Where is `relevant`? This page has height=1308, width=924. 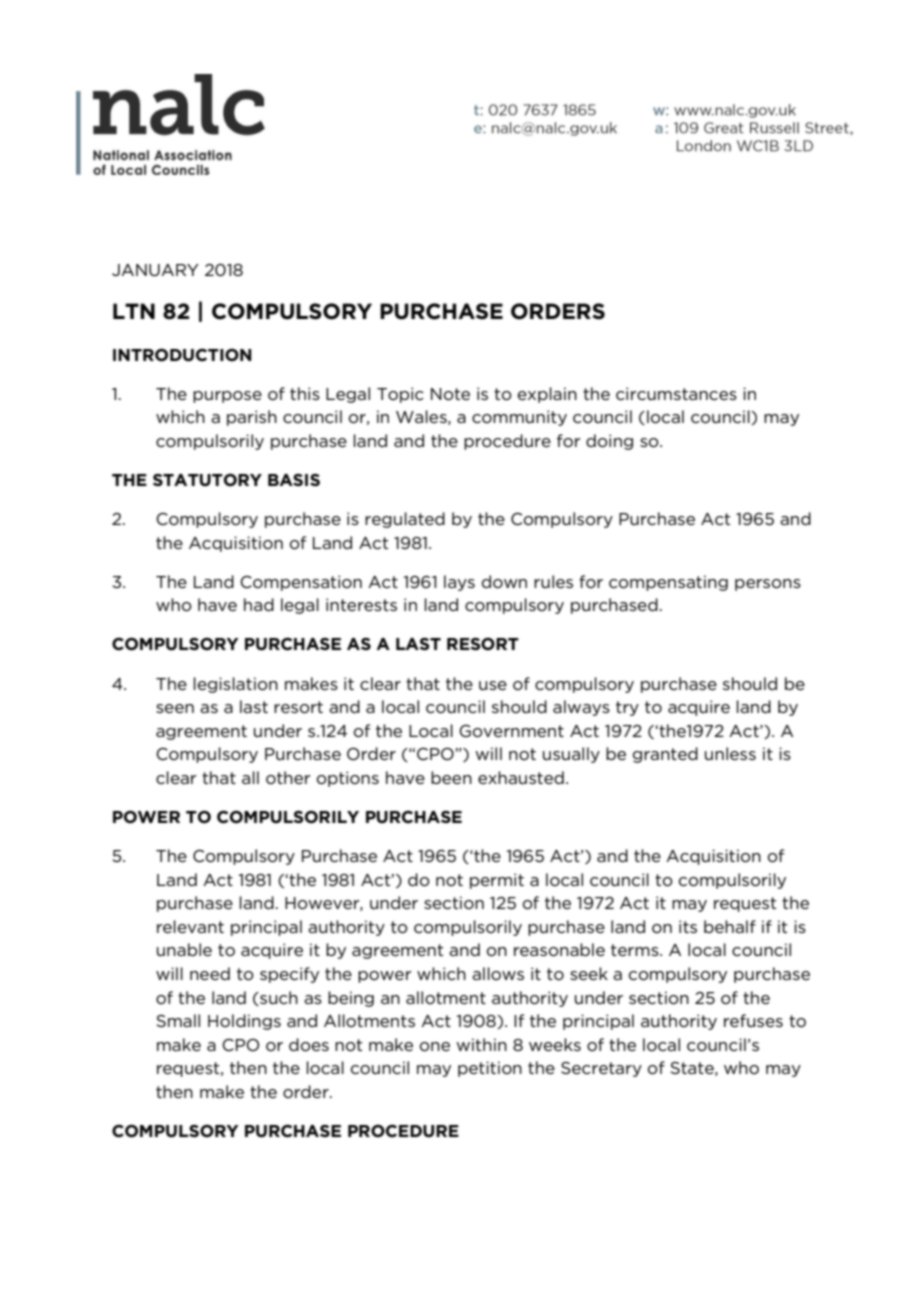 relevant is located at coordinates (190, 926).
